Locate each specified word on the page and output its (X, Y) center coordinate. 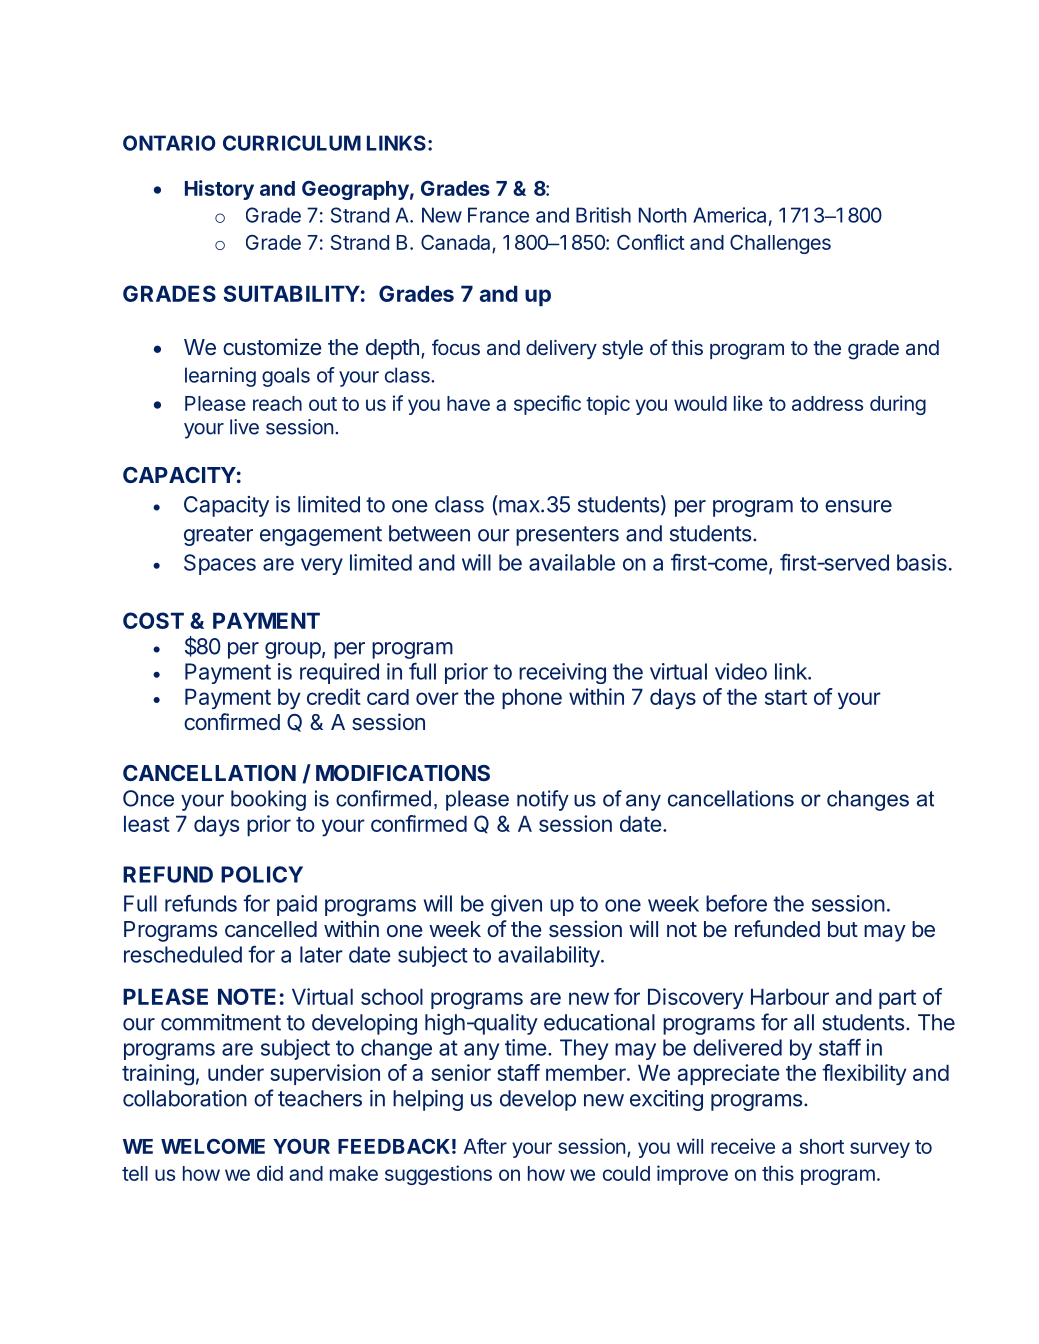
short (821, 1146)
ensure (858, 506)
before (736, 903)
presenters (567, 536)
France (498, 215)
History (219, 190)
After (485, 1146)
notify (543, 800)
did (270, 1173)
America (729, 215)
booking (268, 800)
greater (218, 536)
